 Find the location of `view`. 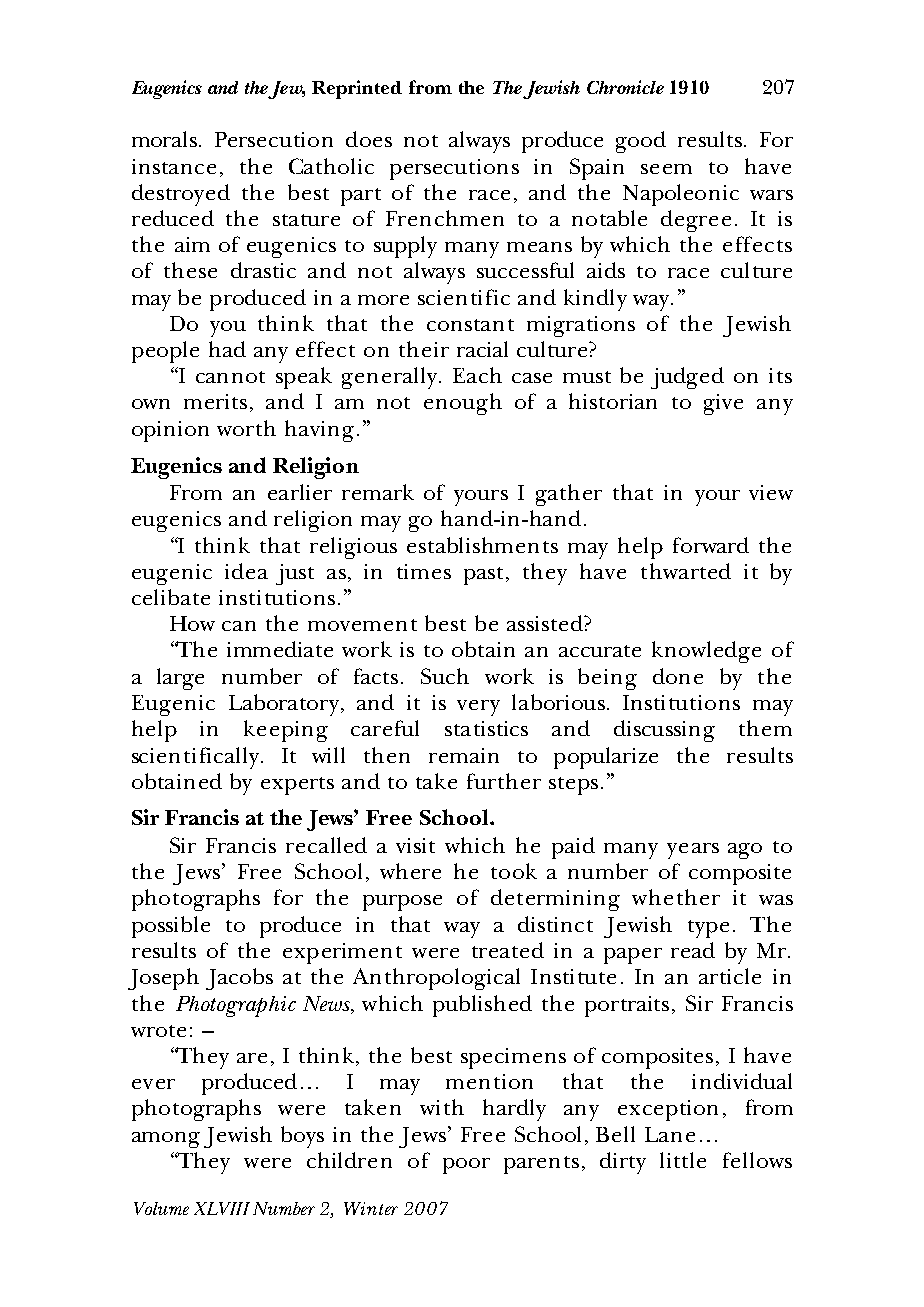

view is located at coordinates (771, 492).
